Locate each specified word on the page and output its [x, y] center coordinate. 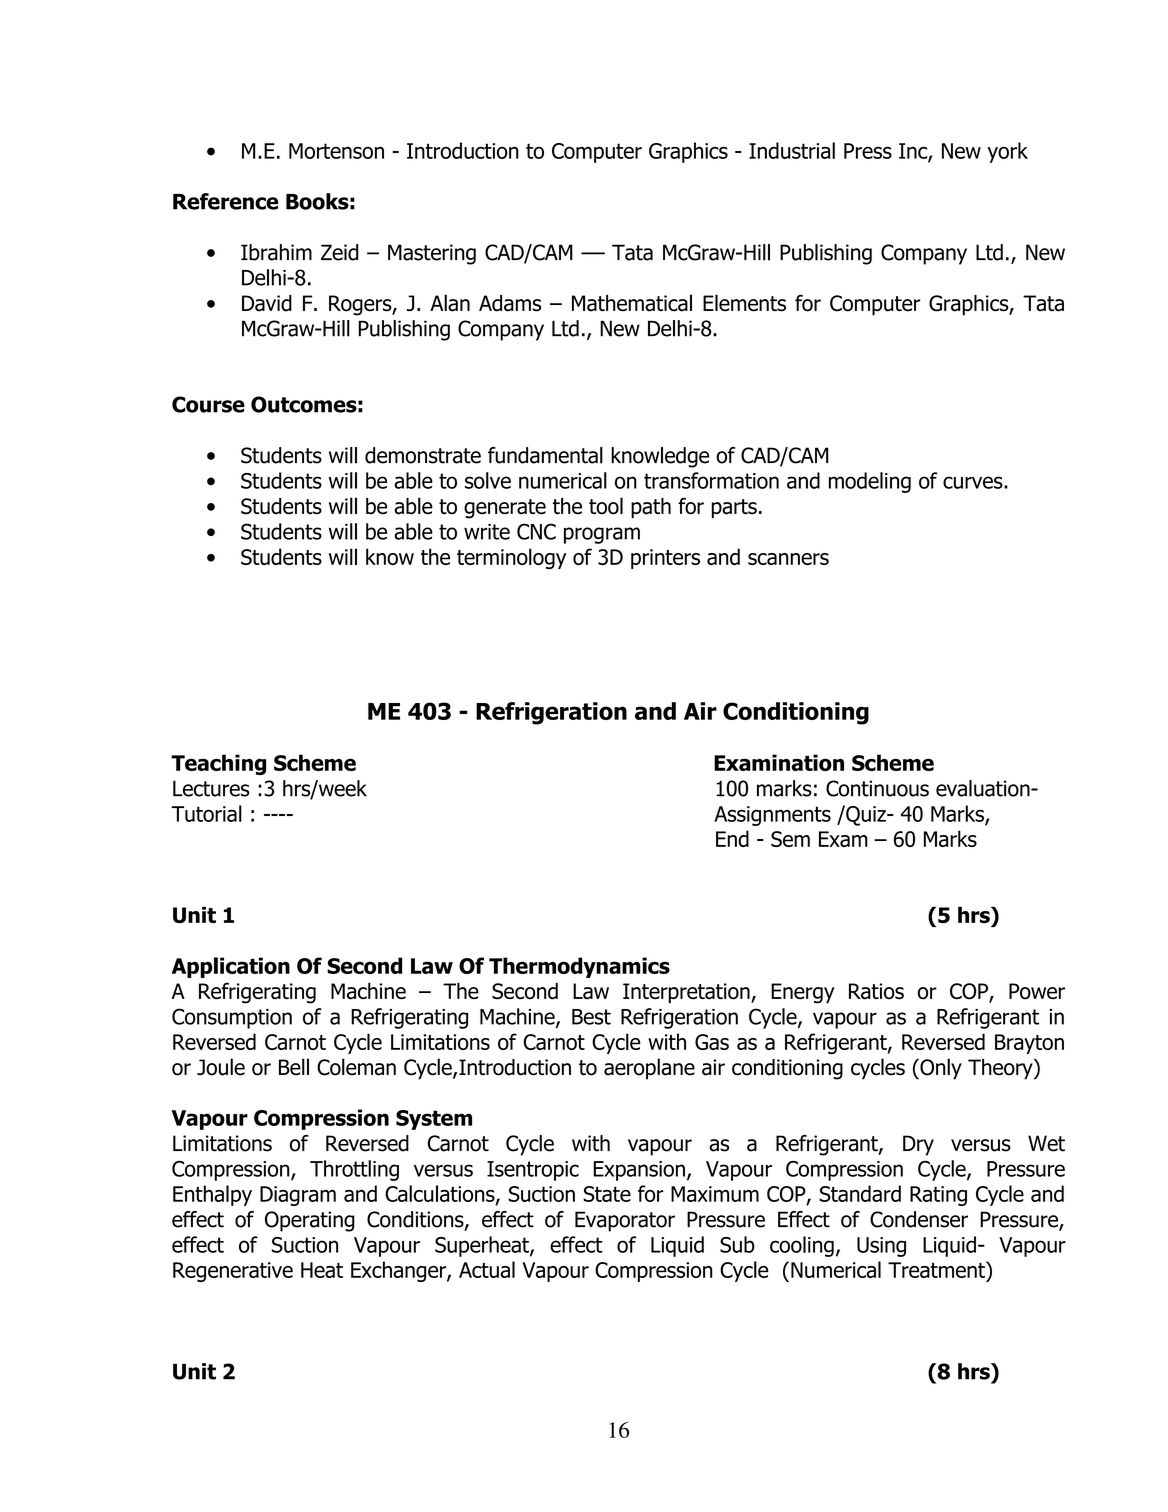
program [602, 535]
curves [974, 482]
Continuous [877, 788]
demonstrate [423, 455]
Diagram [298, 1196]
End [732, 838]
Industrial [792, 150]
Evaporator [625, 1221]
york [1007, 152]
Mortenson [336, 151]
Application [231, 967]
